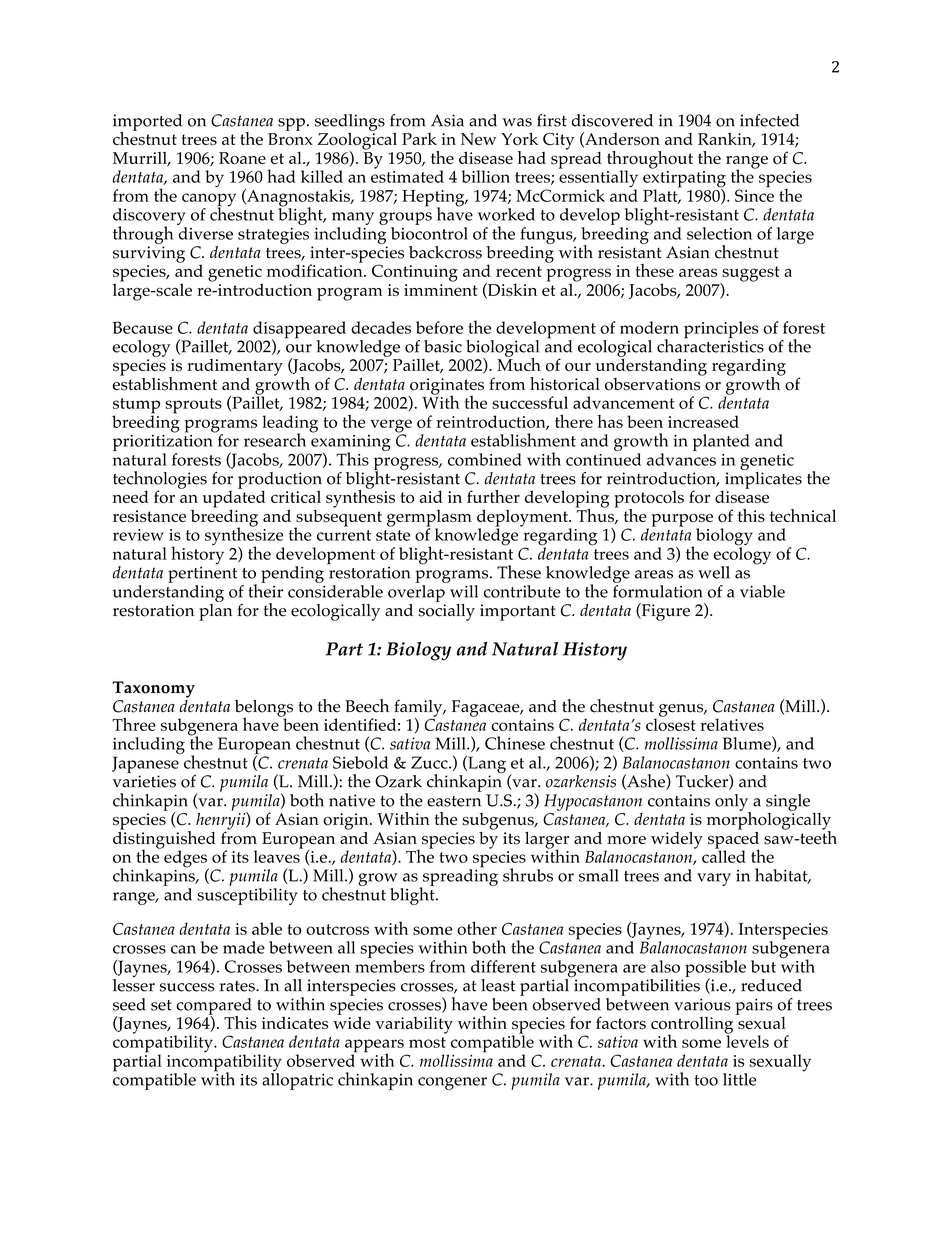  Describe the element at coordinates (214, 1007) in the document. I see `compared` at that location.
